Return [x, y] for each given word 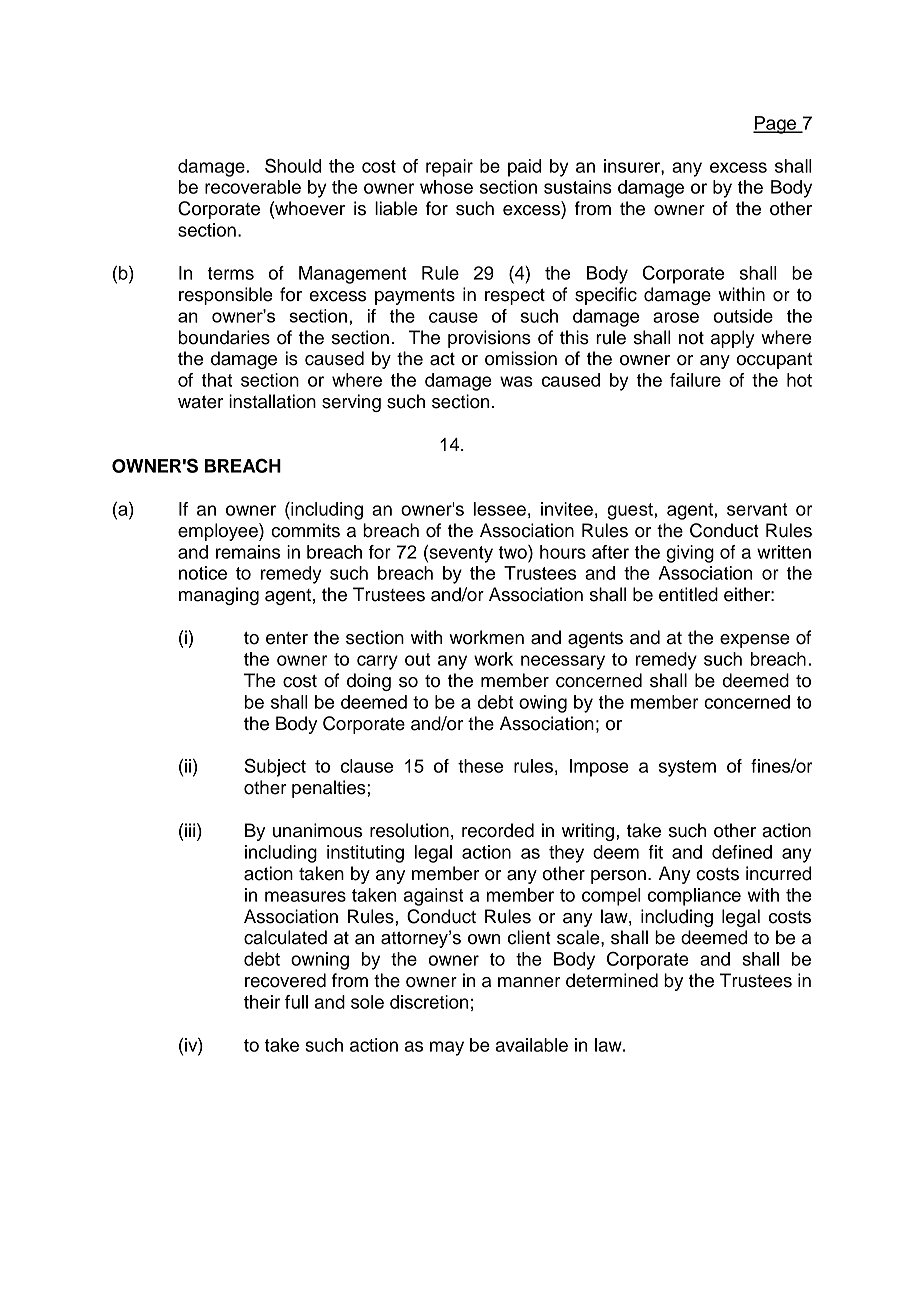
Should [293, 165]
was [516, 381]
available [532, 1045]
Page [776, 125]
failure [695, 380]
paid [524, 168]
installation [272, 401]
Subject [275, 767]
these [480, 766]
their [262, 1002]
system [687, 768]
